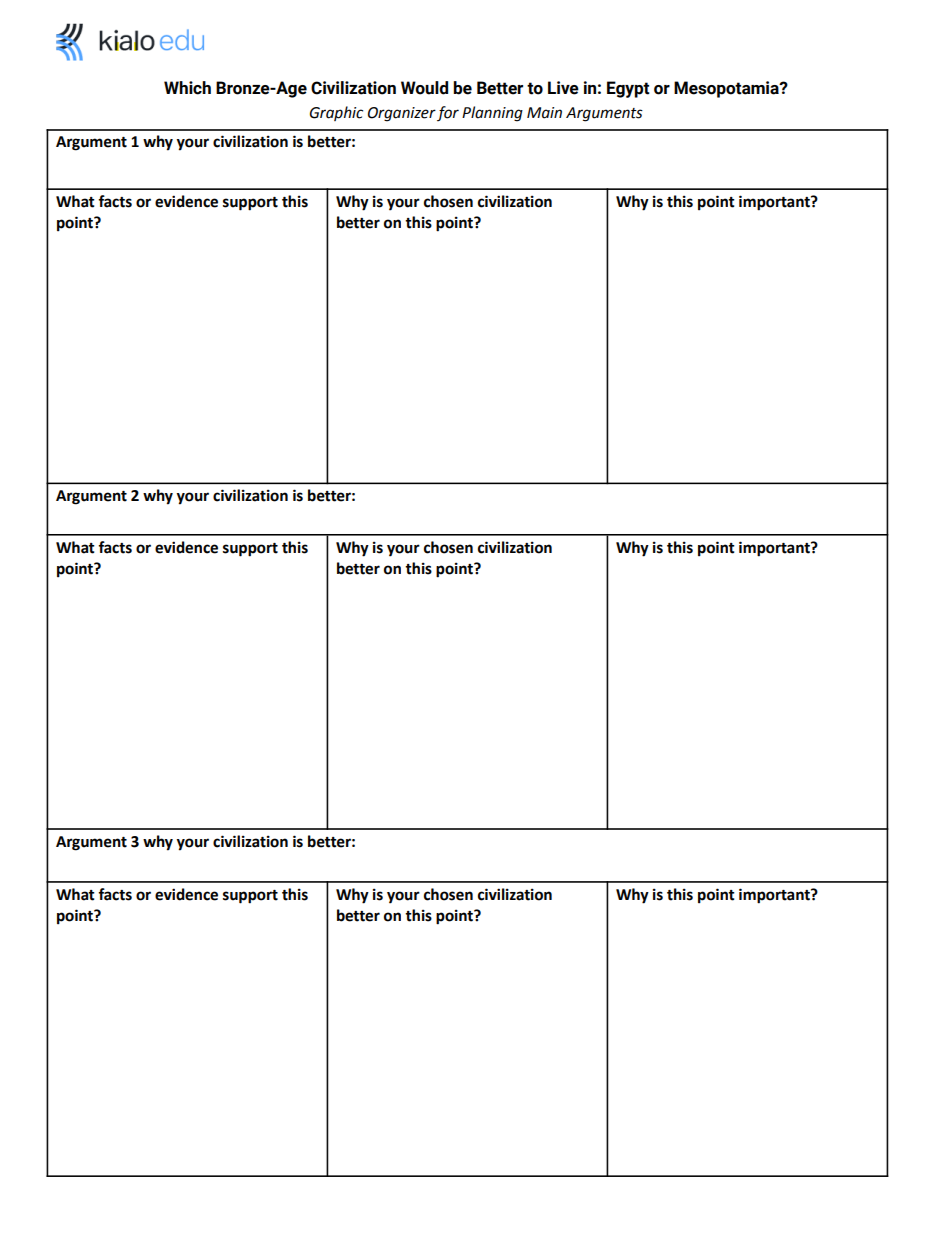  Describe the element at coordinates (544, 113) in the document. I see `Main` at that location.
